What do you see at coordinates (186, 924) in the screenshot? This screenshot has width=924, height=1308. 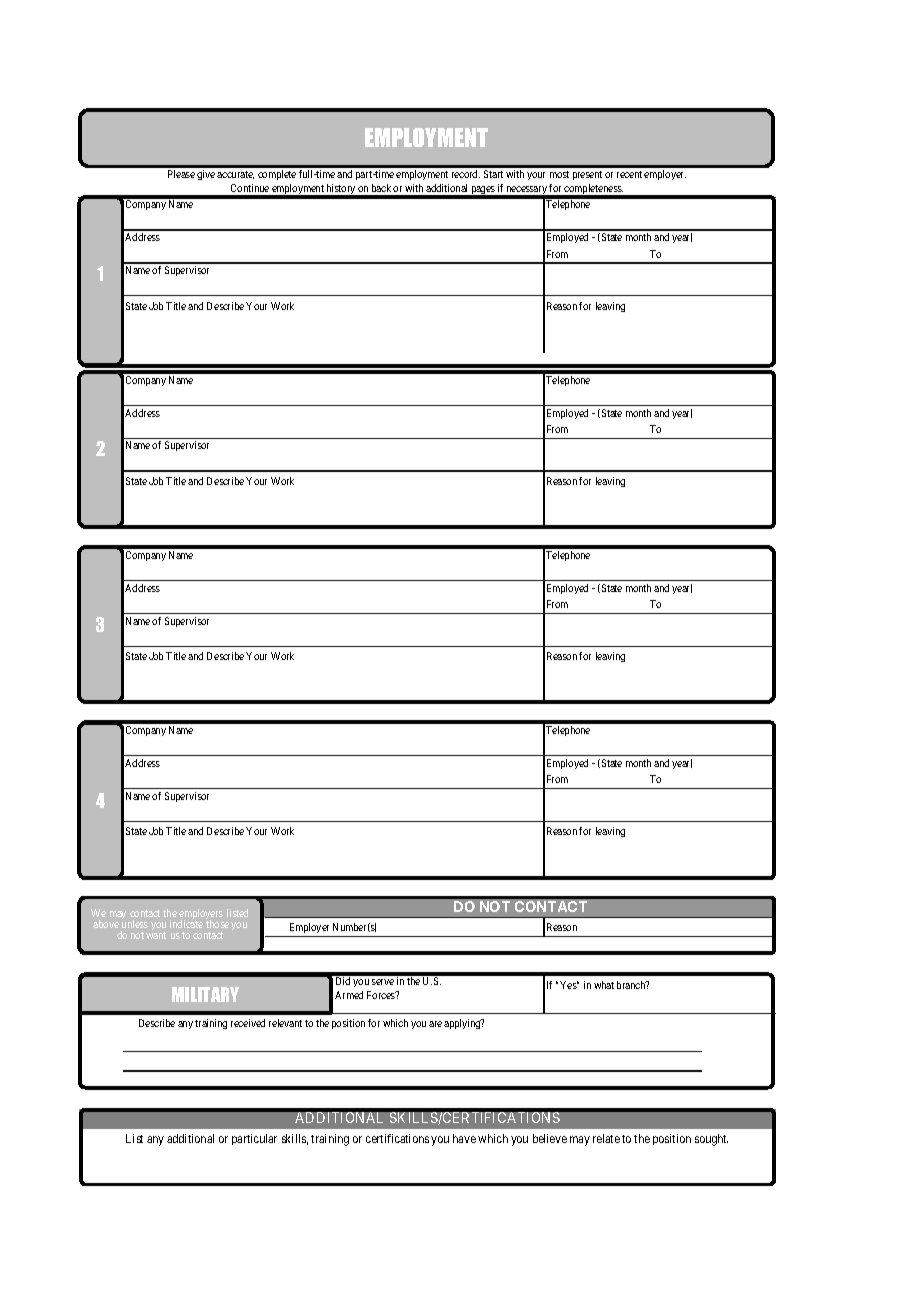 I see `indicate` at bounding box center [186, 924].
